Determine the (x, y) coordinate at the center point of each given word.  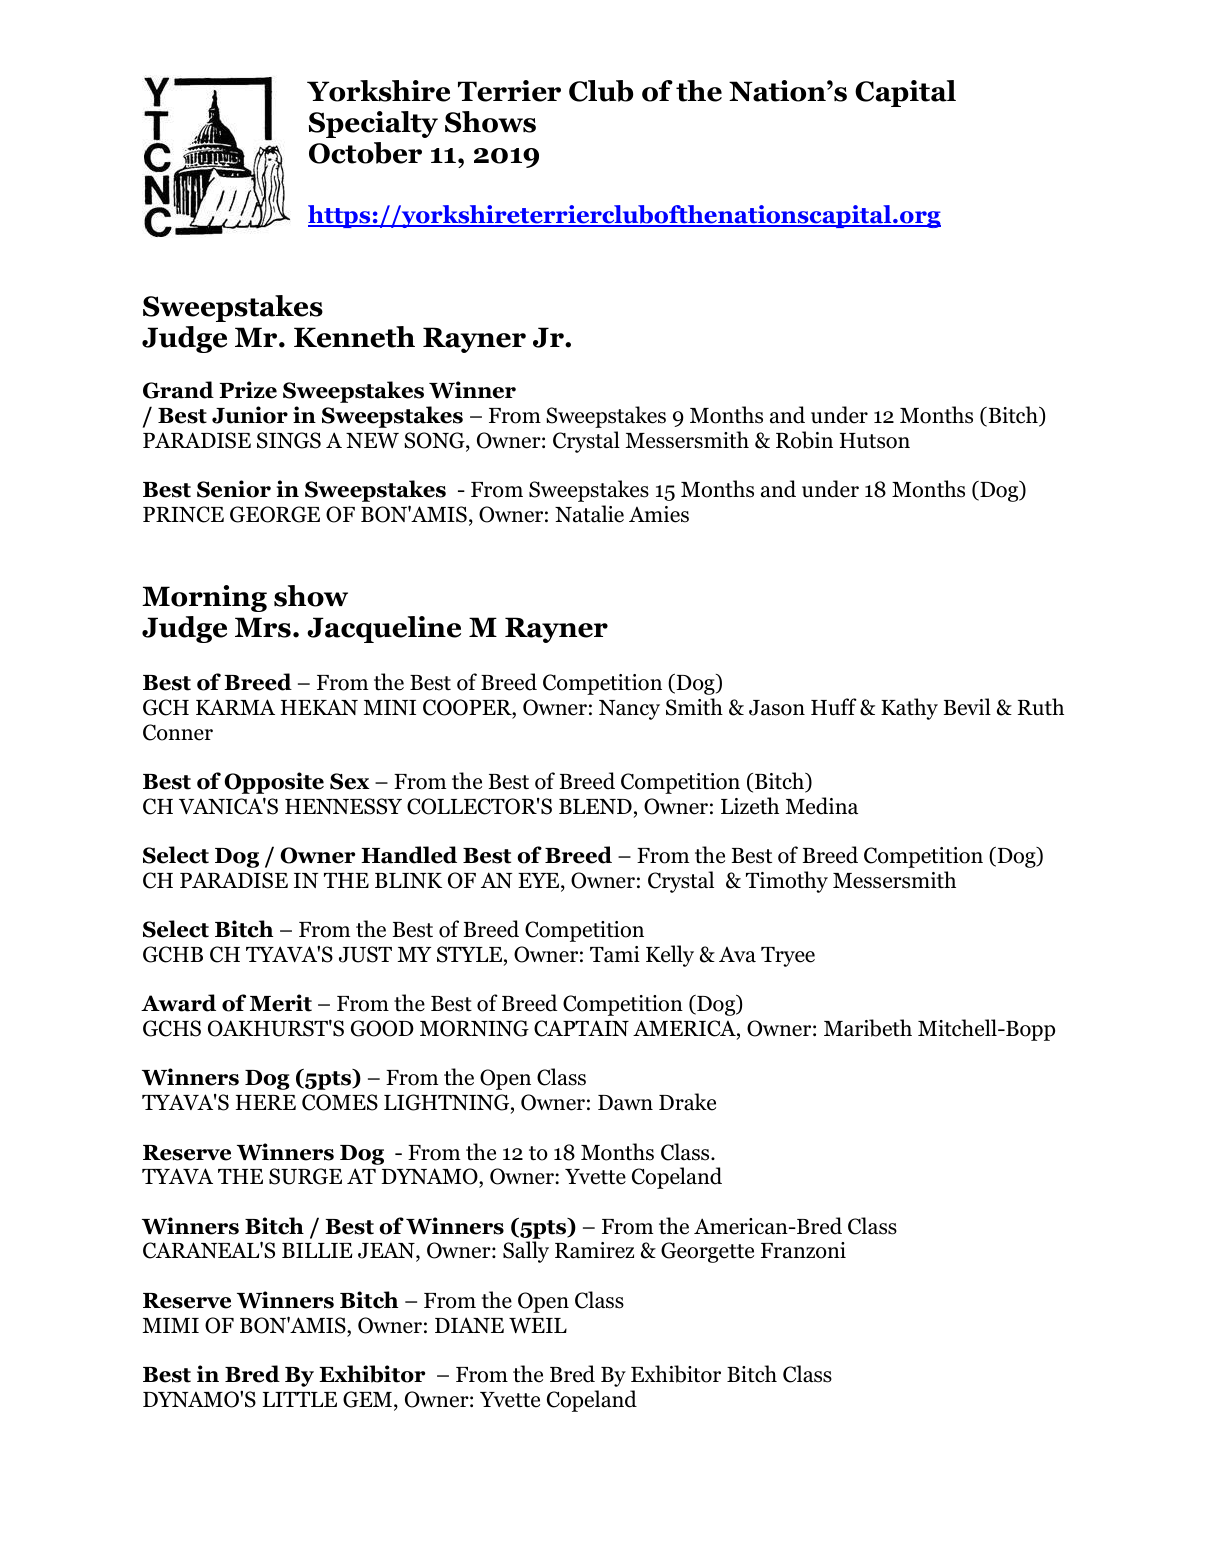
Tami (615, 954)
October (365, 153)
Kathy (909, 709)
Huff (834, 707)
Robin (804, 440)
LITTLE (300, 1399)
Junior (250, 415)
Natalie (589, 514)
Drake (687, 1102)
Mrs (263, 627)
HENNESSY (343, 806)
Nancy (629, 710)
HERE (266, 1102)
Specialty (373, 124)
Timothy (787, 882)
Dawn (625, 1103)
